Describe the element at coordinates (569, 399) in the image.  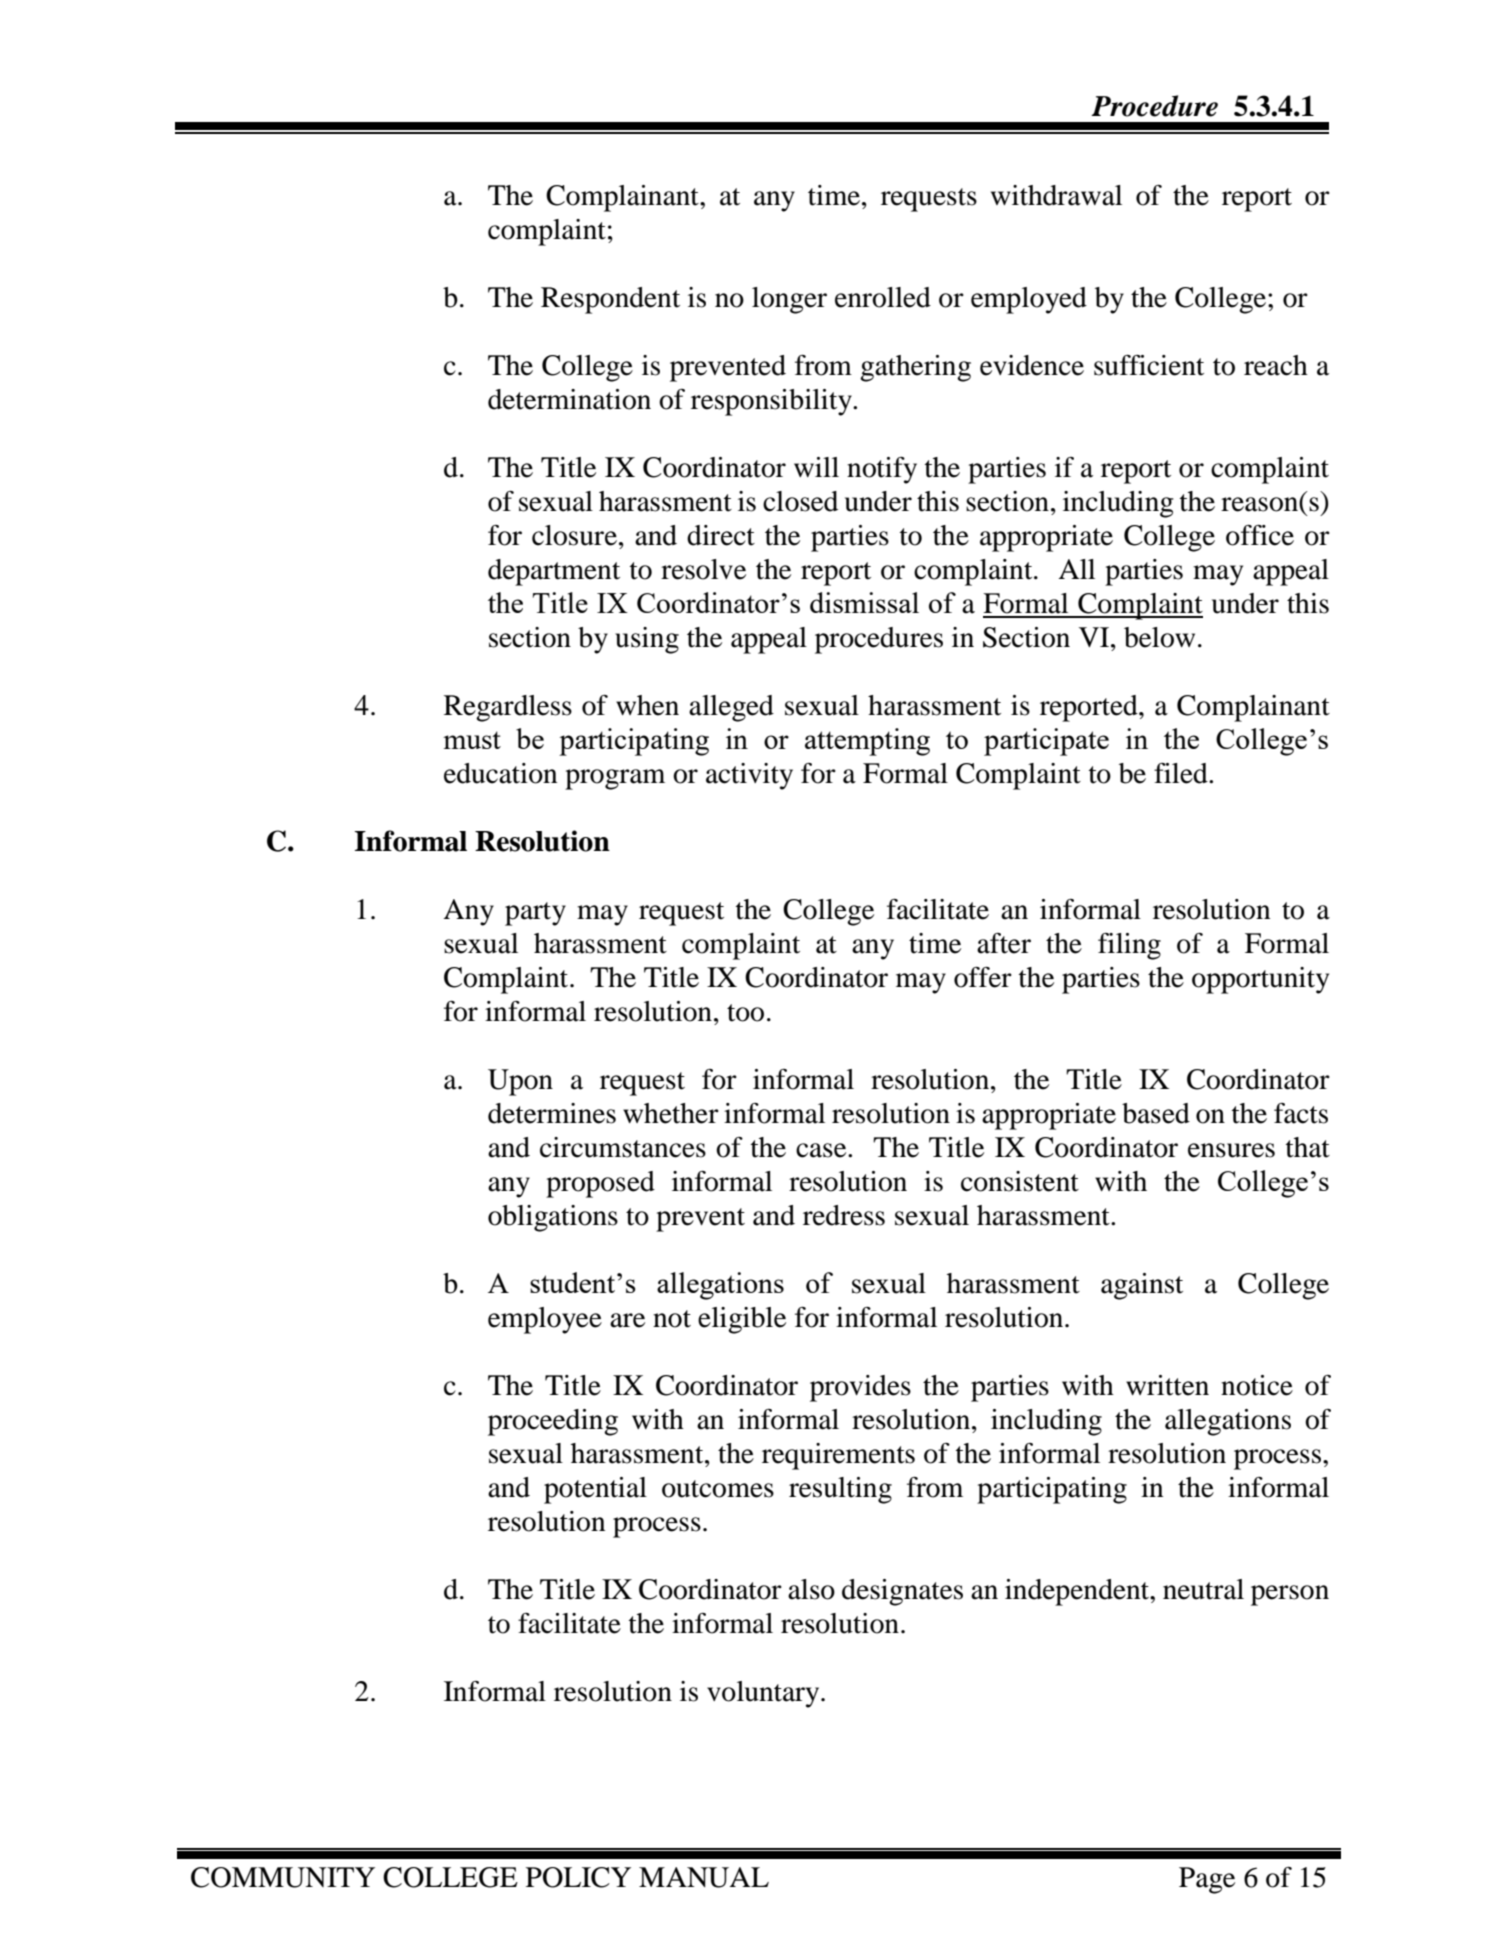
I see `determination` at that location.
